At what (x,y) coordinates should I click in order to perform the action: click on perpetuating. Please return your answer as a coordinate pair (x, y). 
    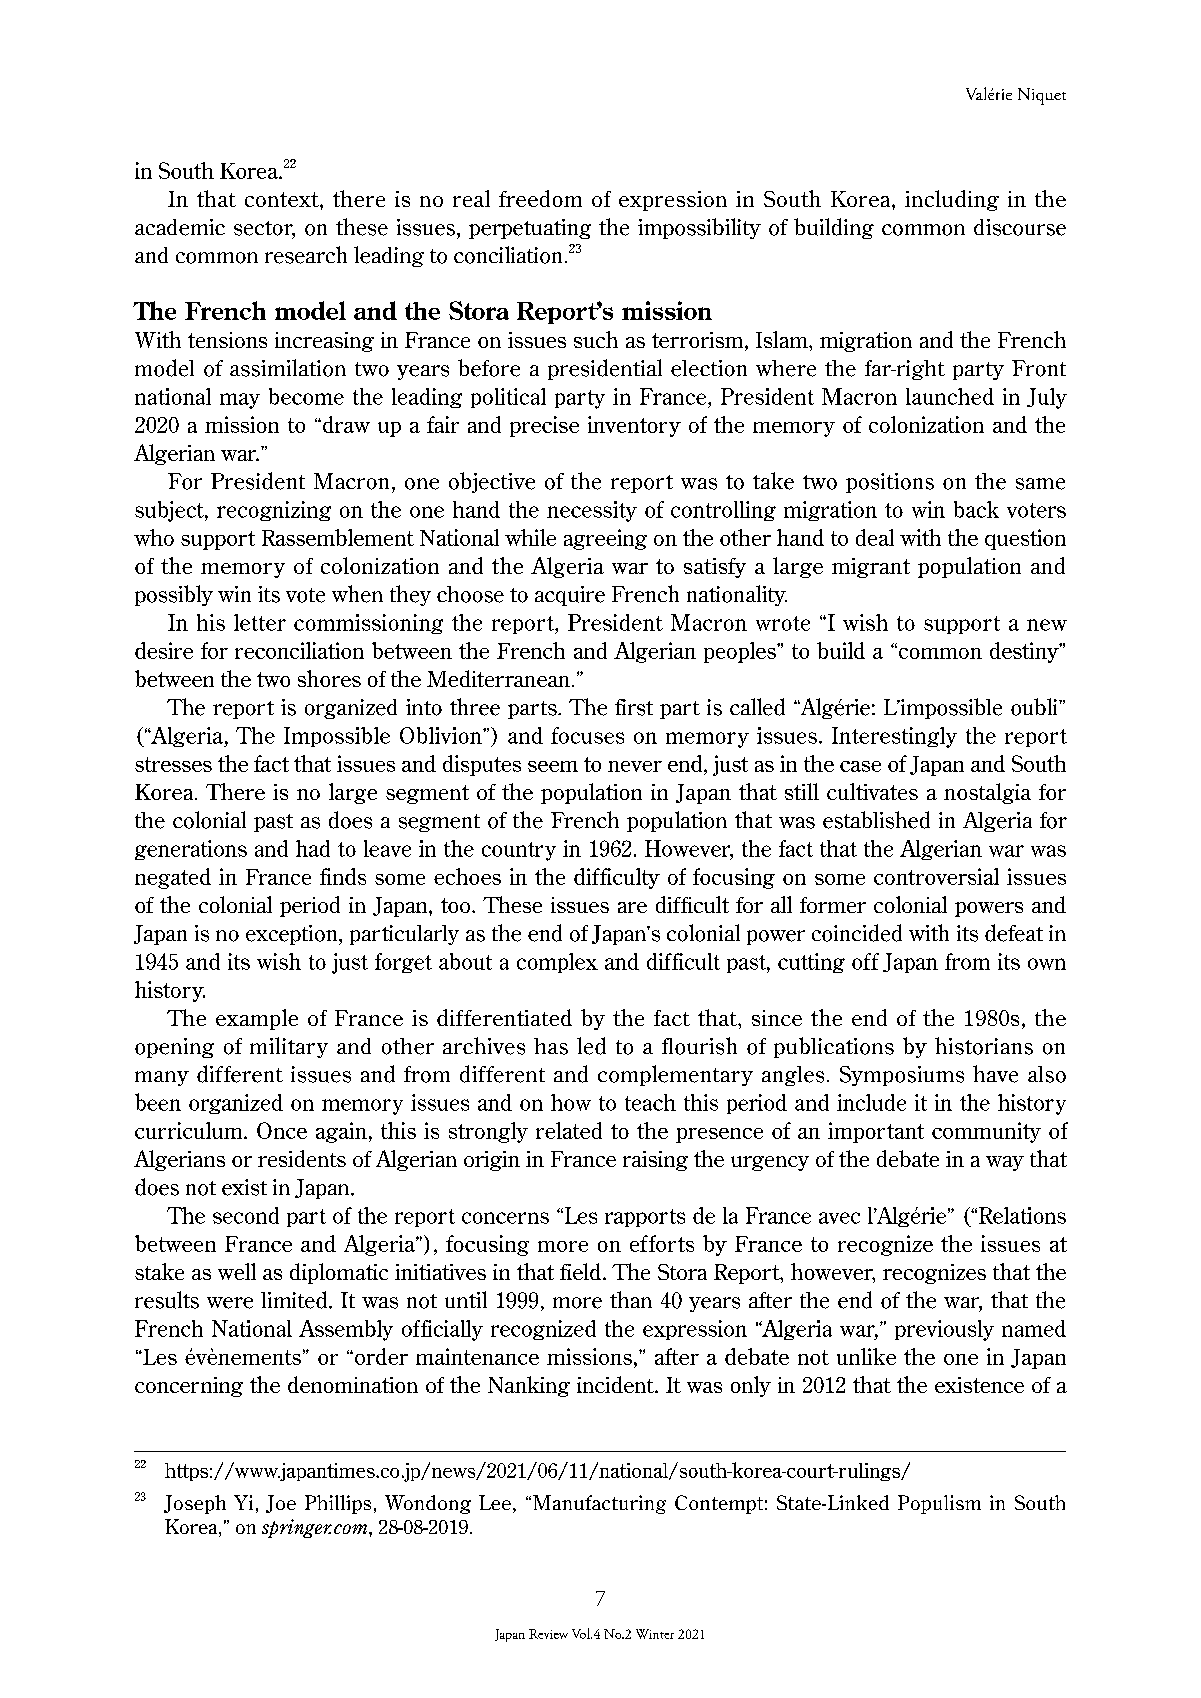
    Looking at the image, I should click on (530, 229).
